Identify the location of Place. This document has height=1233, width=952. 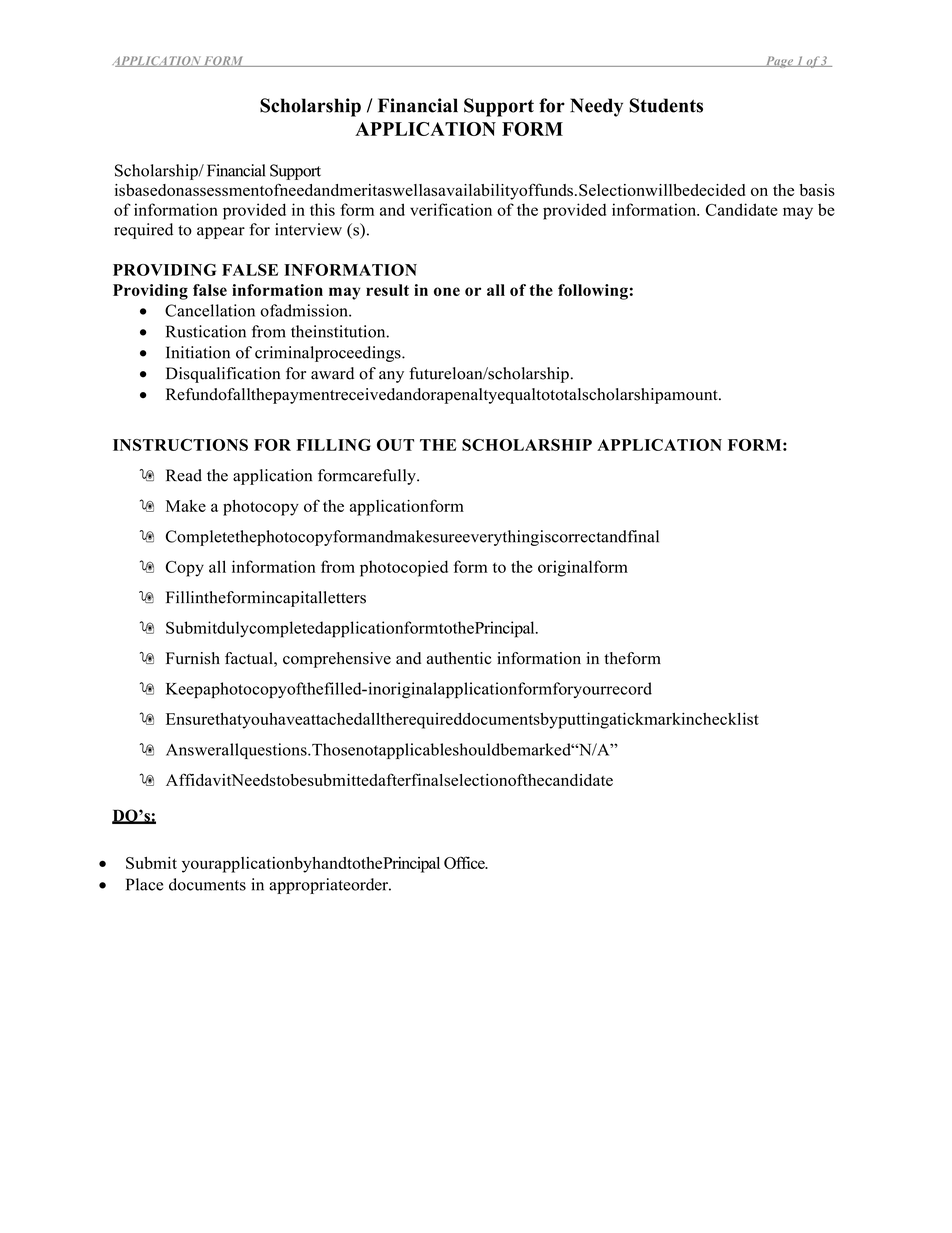
(144, 884).
